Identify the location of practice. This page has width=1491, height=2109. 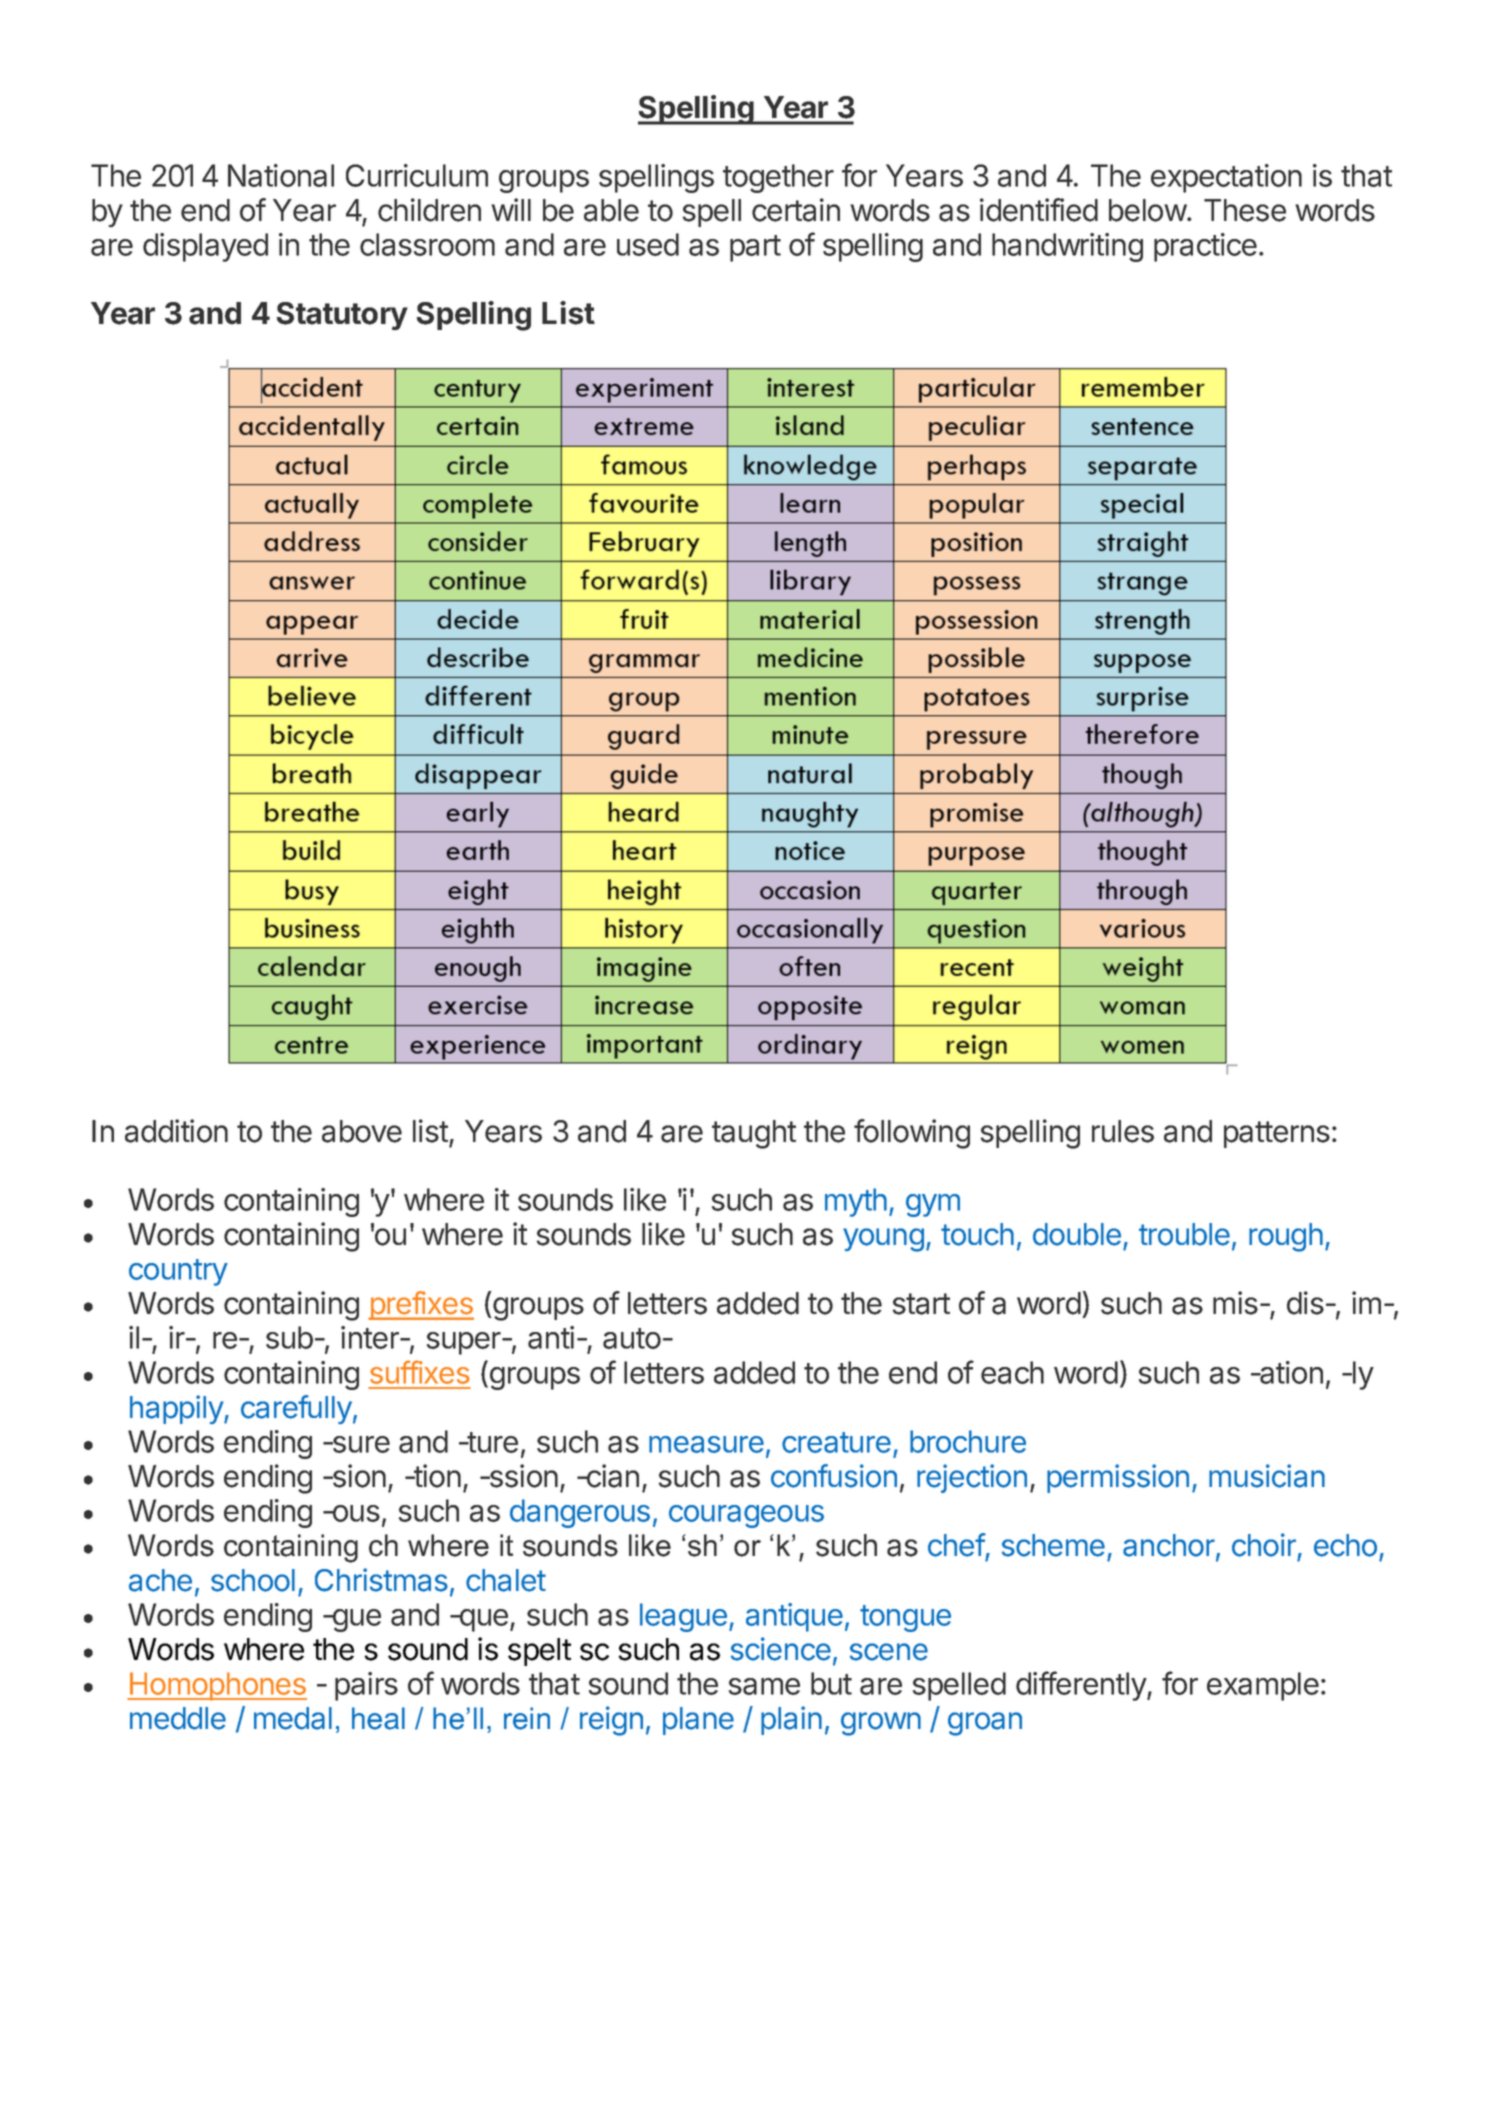
(1205, 247).
